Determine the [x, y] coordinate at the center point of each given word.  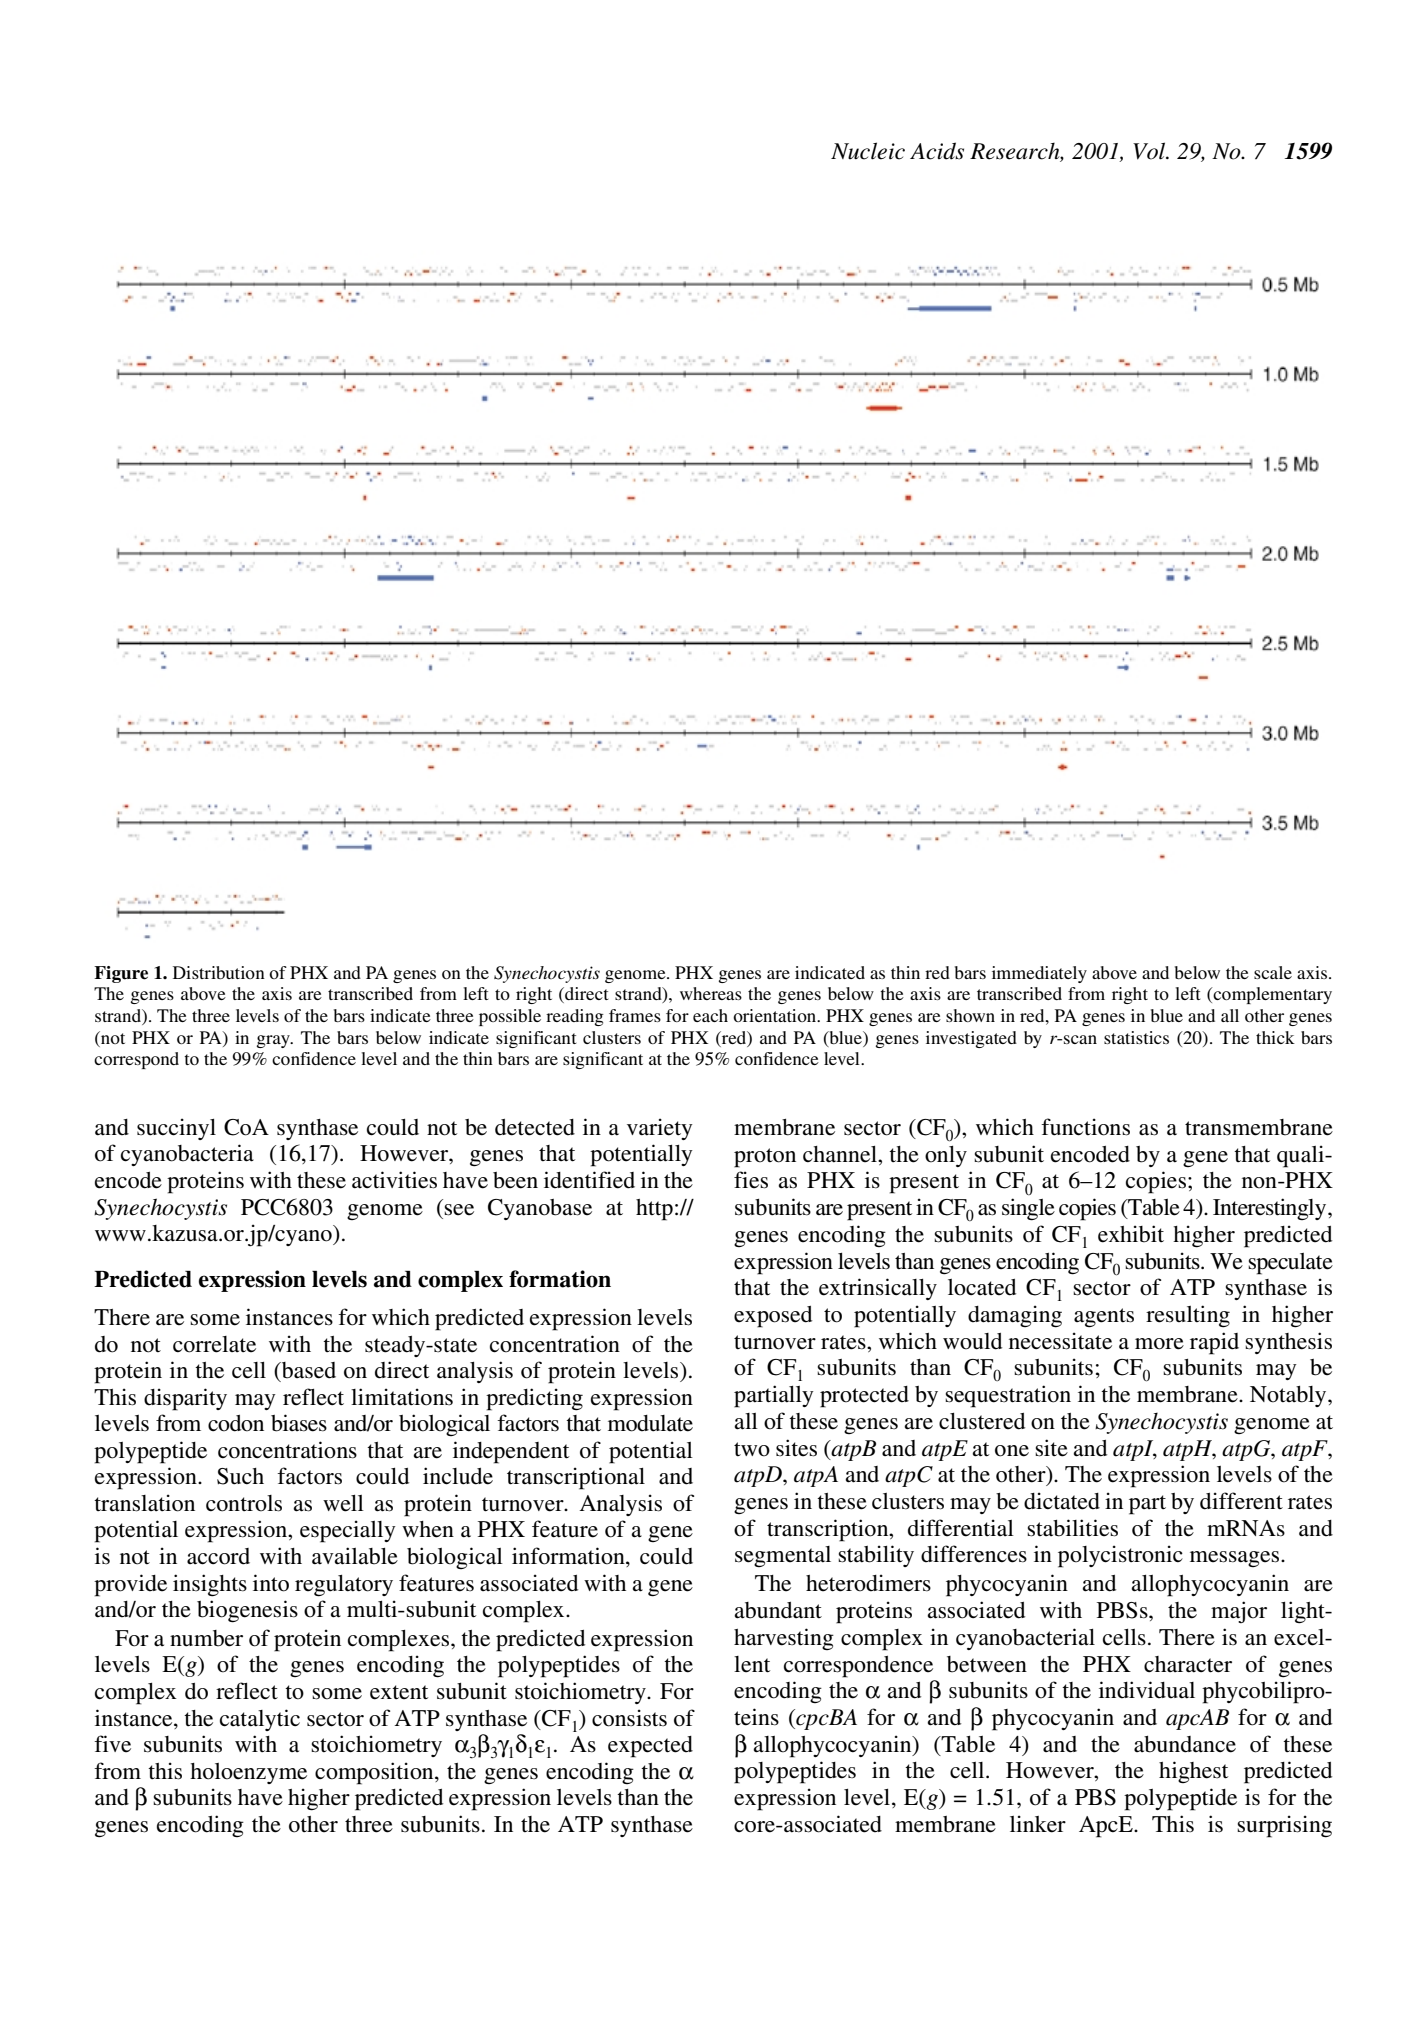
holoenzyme [248, 1773]
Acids [937, 151]
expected [650, 1747]
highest [1193, 1772]
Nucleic [868, 151]
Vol [1150, 151]
